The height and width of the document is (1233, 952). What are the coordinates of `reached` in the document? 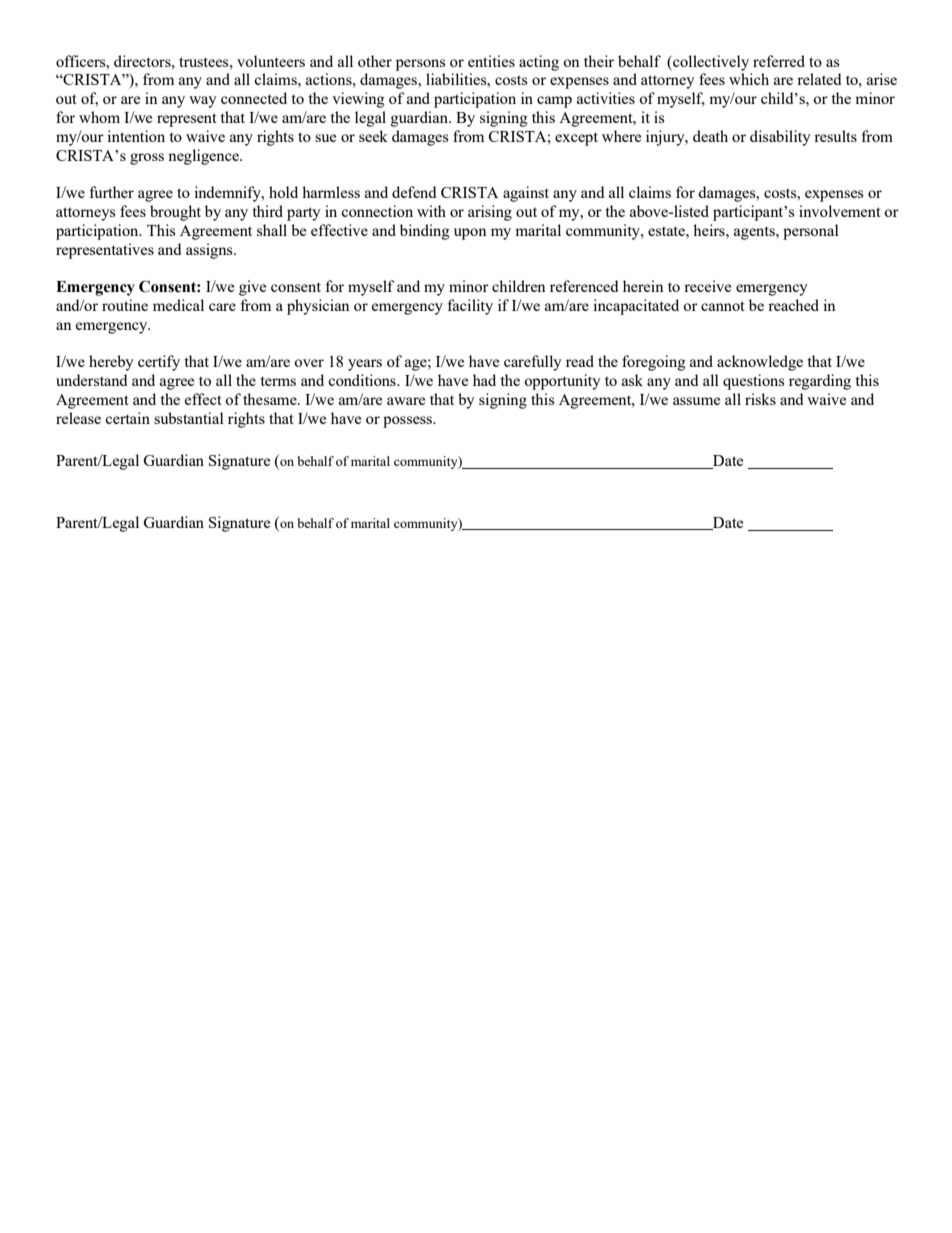 It's located at (793, 305).
